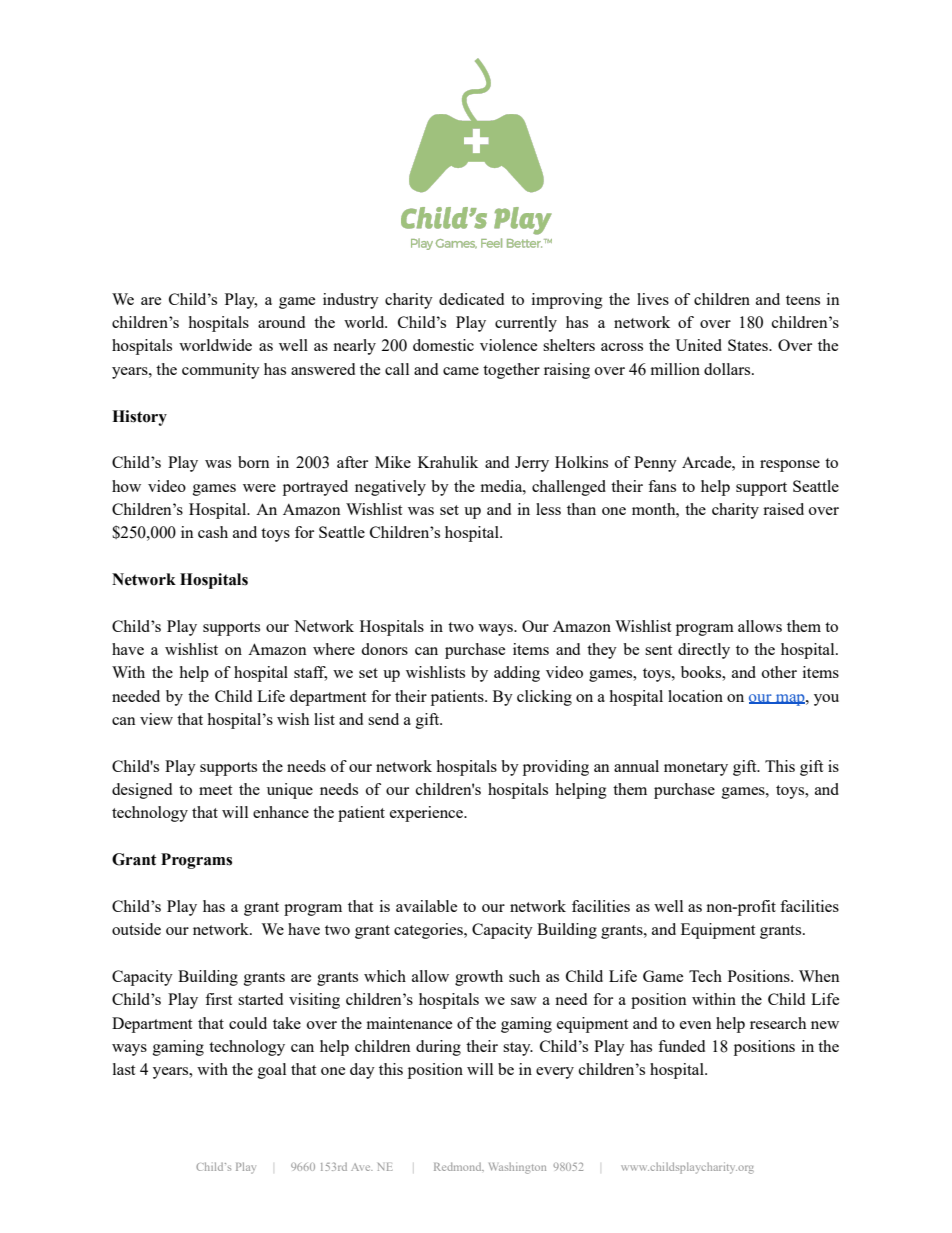 Image resolution: width=952 pixels, height=1233 pixels. What do you see at coordinates (696, 769) in the page?
I see `monetary` at bounding box center [696, 769].
